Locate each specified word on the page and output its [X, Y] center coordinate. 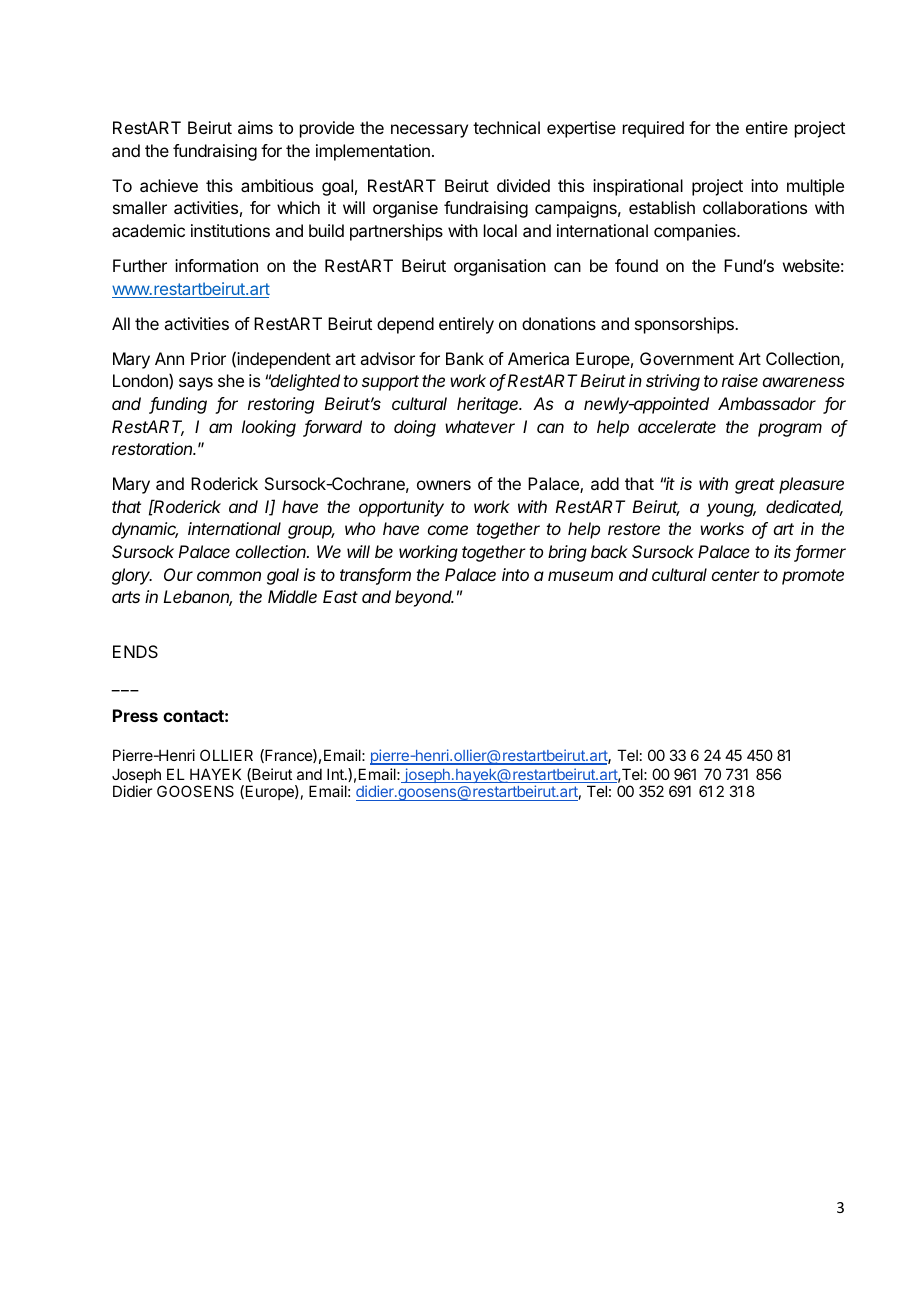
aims [255, 127]
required [653, 129]
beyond [424, 598]
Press [135, 715]
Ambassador [767, 403]
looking [269, 428]
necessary [429, 131]
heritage [489, 405]
